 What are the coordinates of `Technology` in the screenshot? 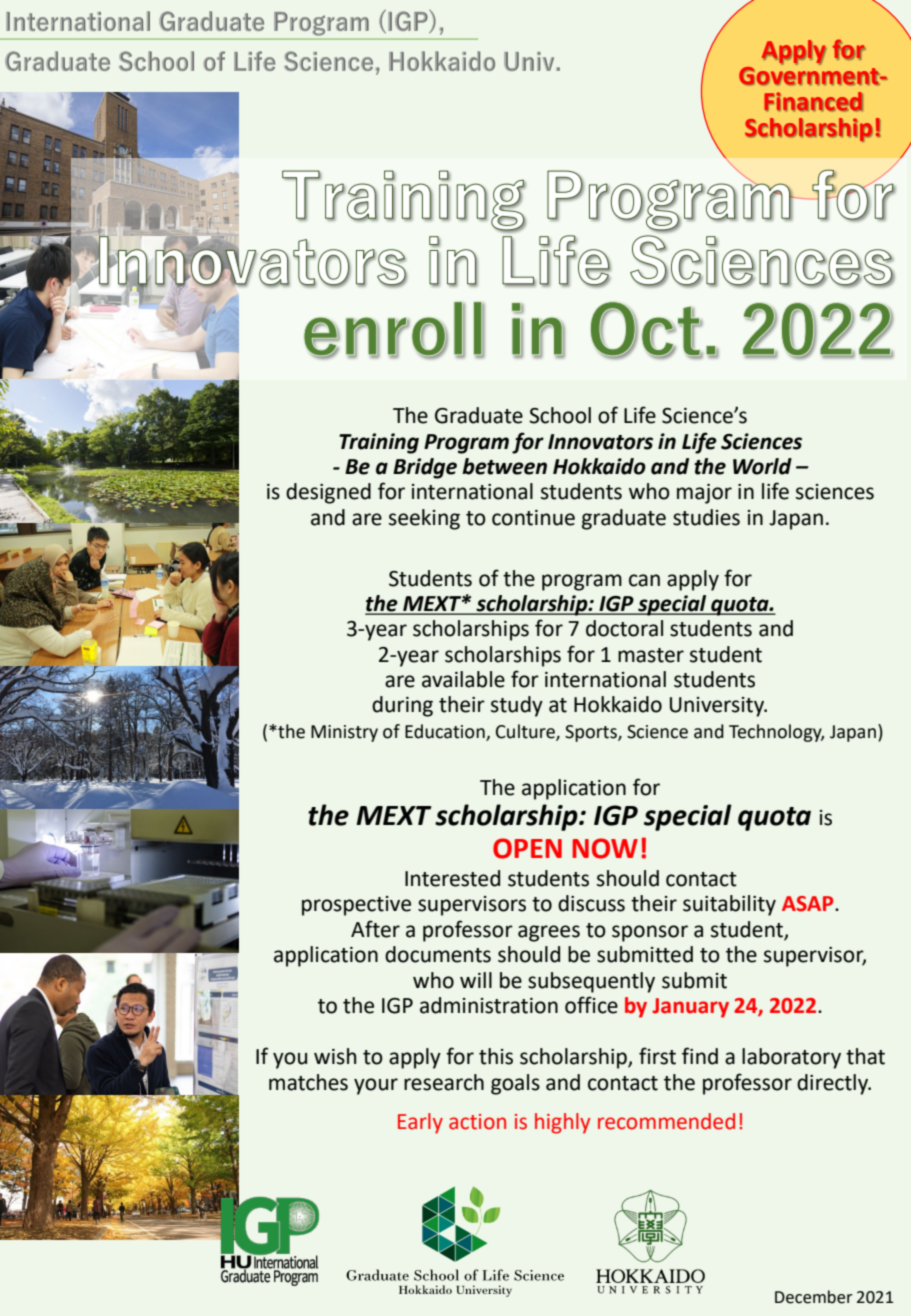 It's located at (776, 733).
